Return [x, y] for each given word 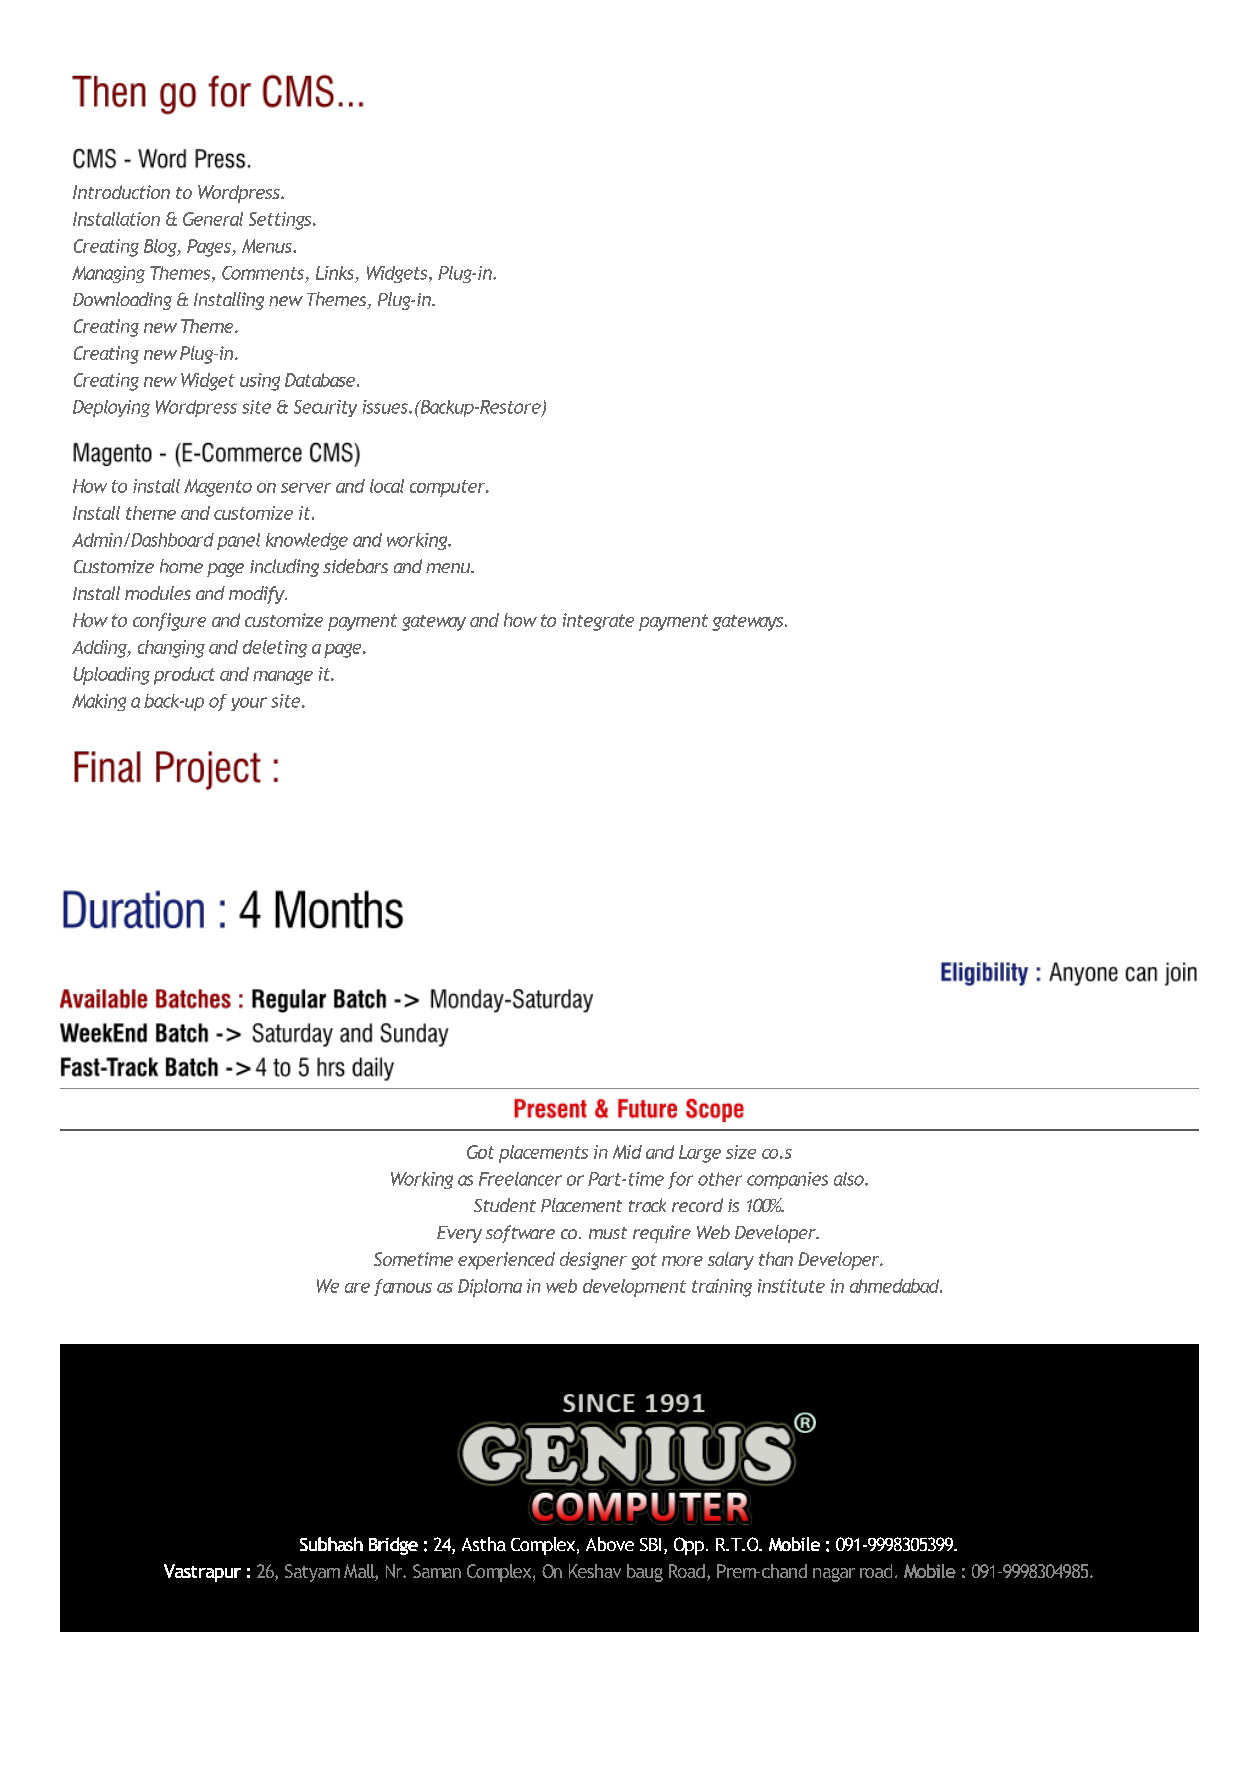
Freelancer [520, 1179]
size [741, 1152]
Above [610, 1544]
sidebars [355, 566]
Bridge [393, 1546]
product [184, 676]
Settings [281, 221]
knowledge [307, 541]
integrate [598, 622]
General [213, 219]
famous [403, 1287]
